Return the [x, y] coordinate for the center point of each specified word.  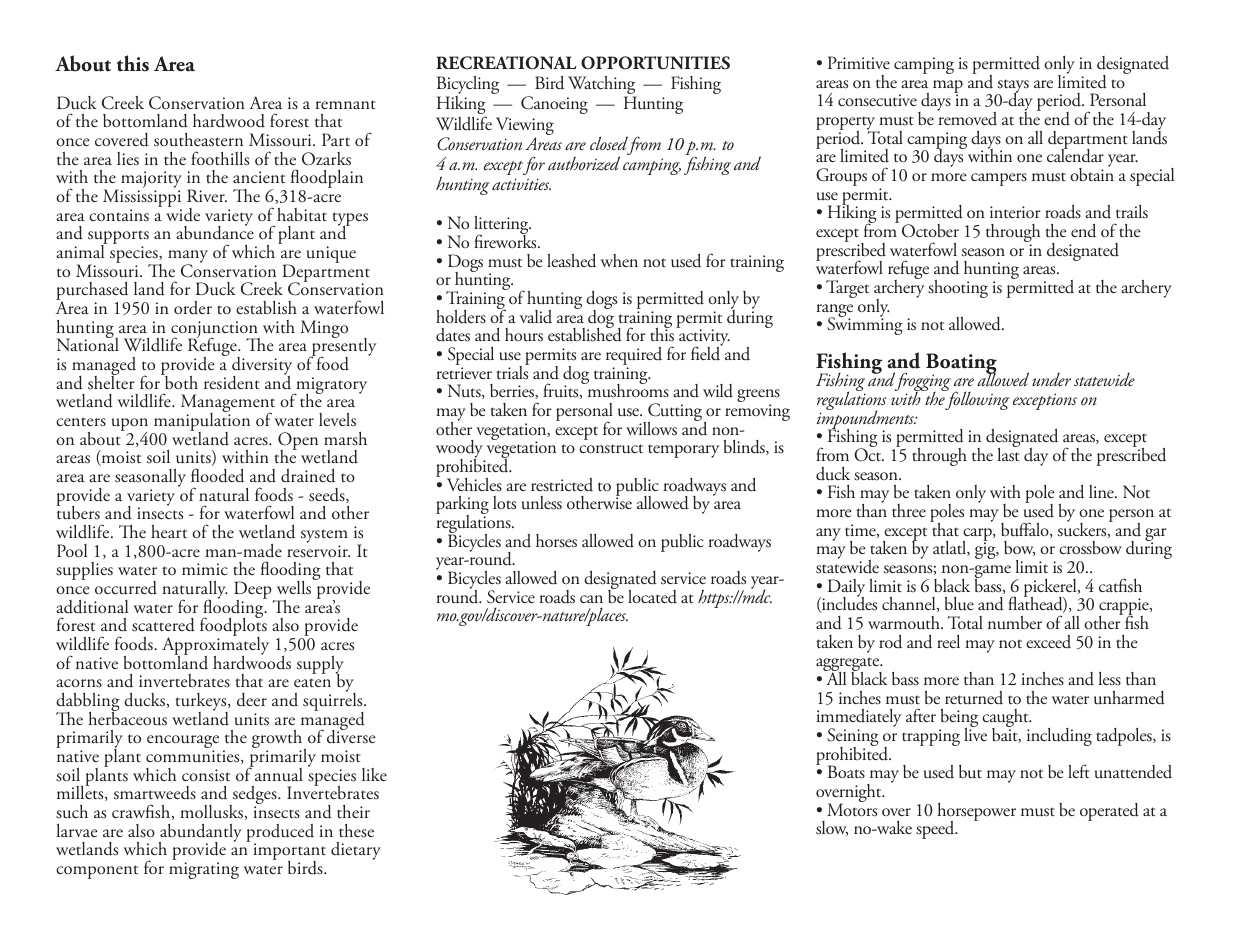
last [1009, 454]
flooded [217, 475]
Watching [602, 86]
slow [832, 828]
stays [1012, 87]
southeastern [198, 140]
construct [611, 449]
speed [936, 830]
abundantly [200, 834]
